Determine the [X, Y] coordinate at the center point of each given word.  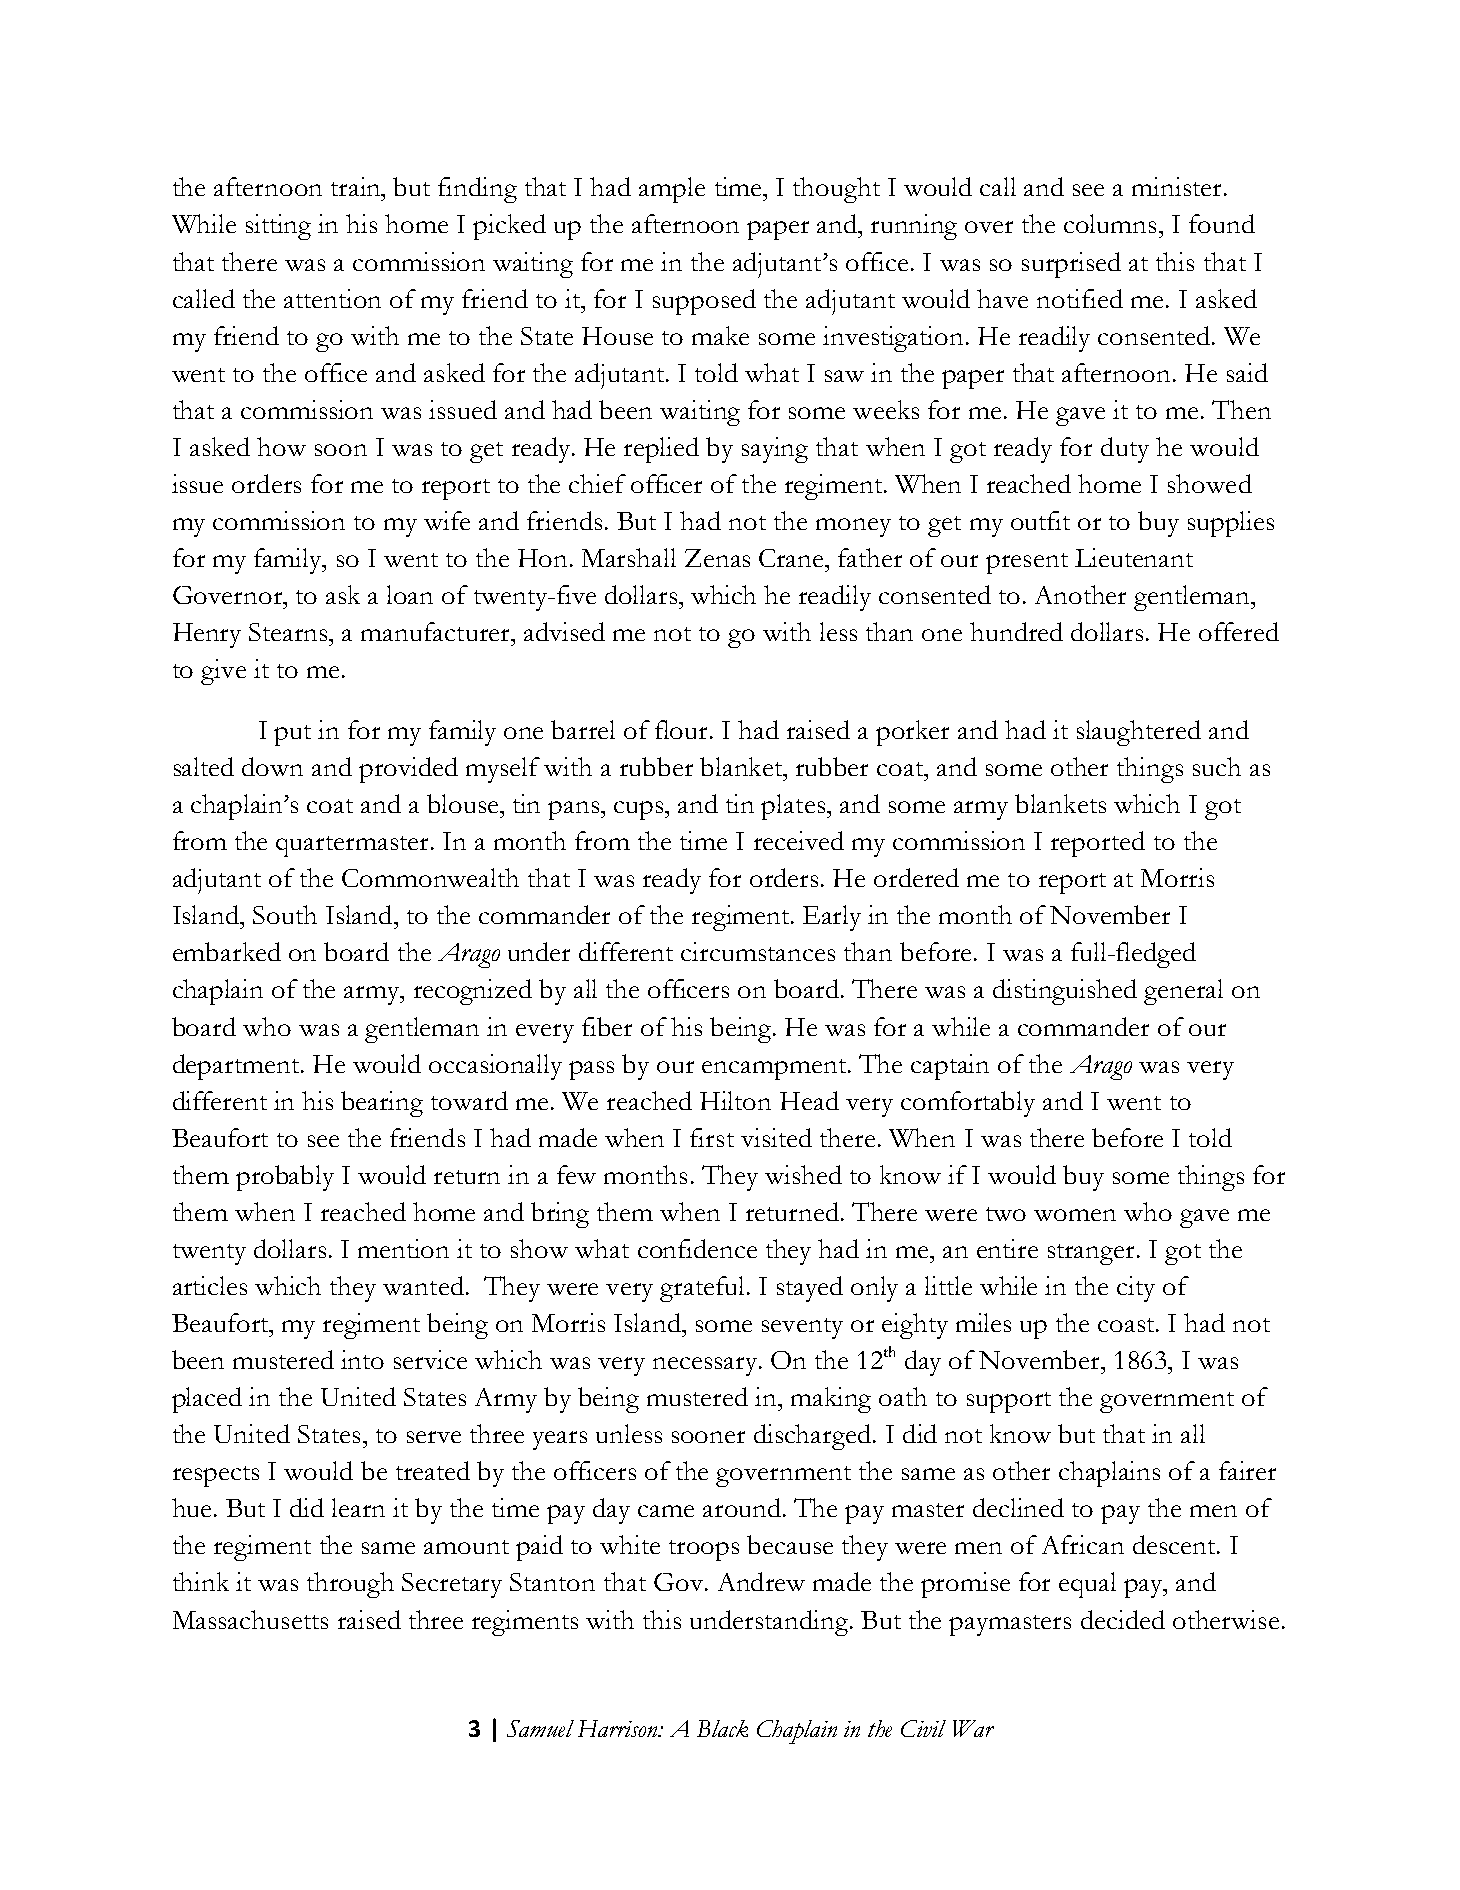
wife [447, 520]
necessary [705, 1366]
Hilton [735, 1100]
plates [793, 807]
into [362, 1359]
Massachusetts [250, 1619]
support [1009, 1402]
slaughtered [1139, 733]
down [272, 766]
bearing [382, 1104]
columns [1110, 223]
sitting [278, 227]
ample [672, 190]
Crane [792, 558]
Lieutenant [1134, 557]
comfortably [968, 1104]
